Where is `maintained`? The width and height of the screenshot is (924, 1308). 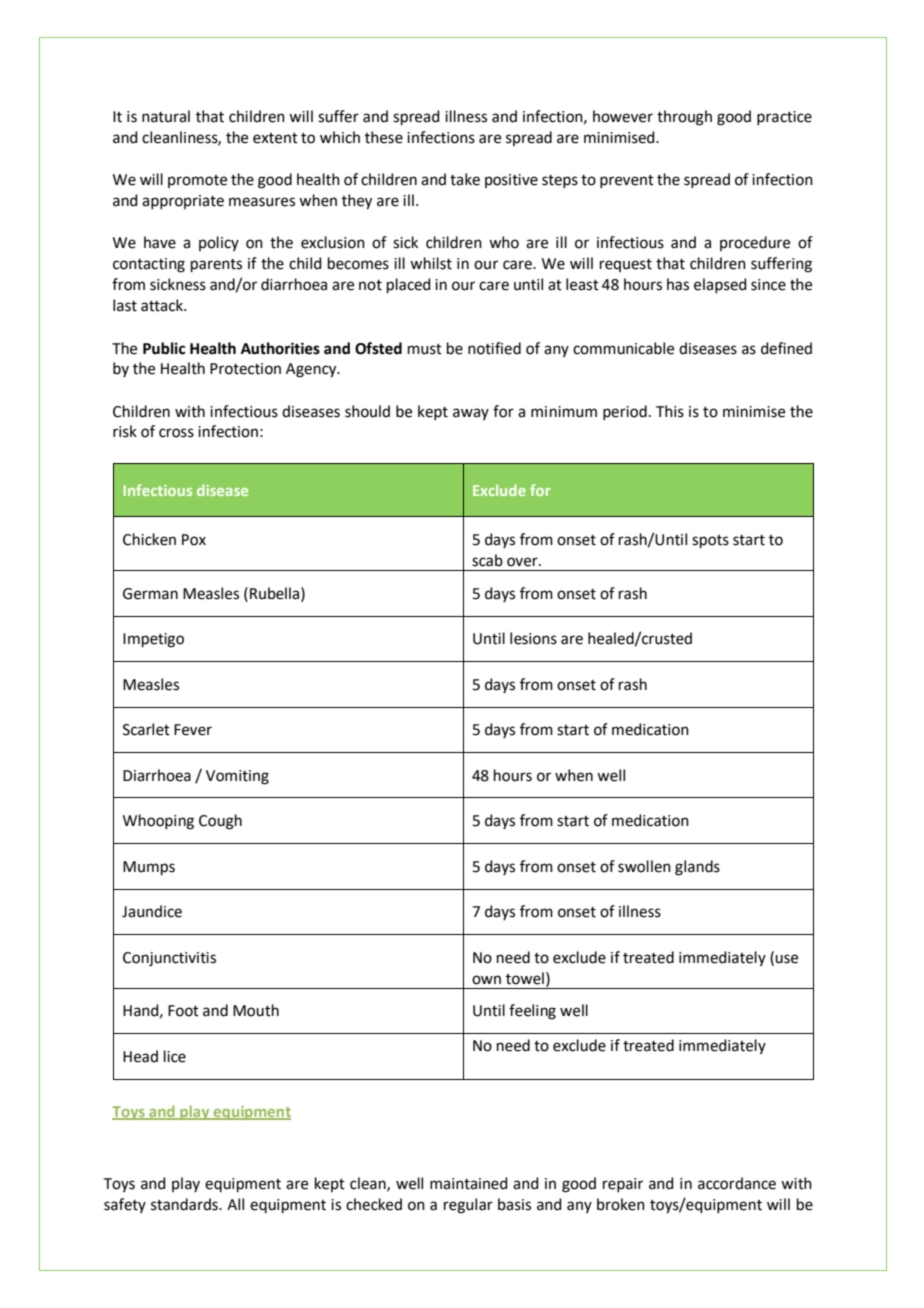
maintained is located at coordinates (469, 1183).
